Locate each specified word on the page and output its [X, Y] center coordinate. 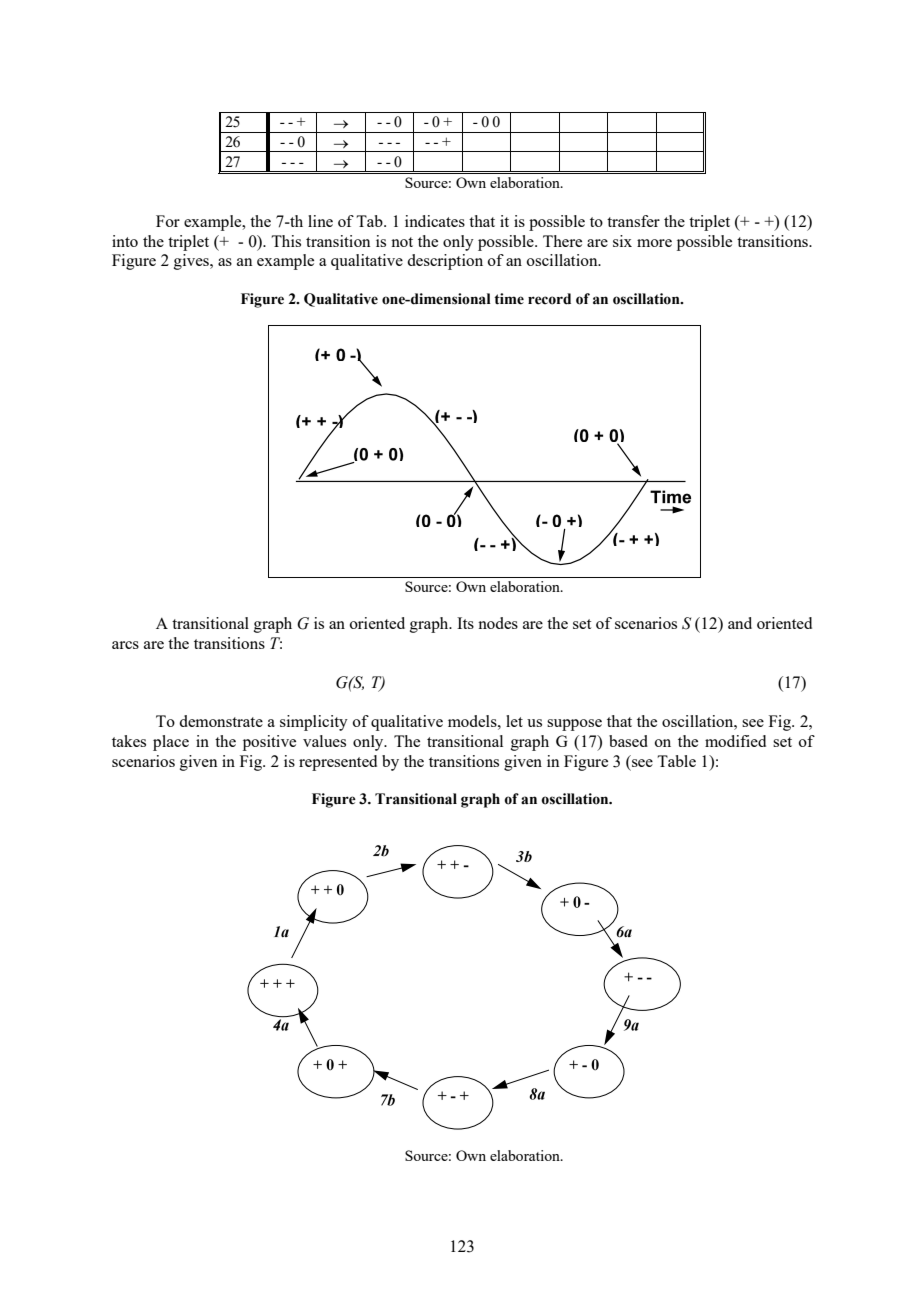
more [654, 243]
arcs [125, 645]
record [549, 299]
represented [338, 763]
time [509, 299]
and [740, 623]
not [402, 242]
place [171, 743]
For [168, 221]
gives [192, 262]
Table [676, 761]
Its [465, 623]
